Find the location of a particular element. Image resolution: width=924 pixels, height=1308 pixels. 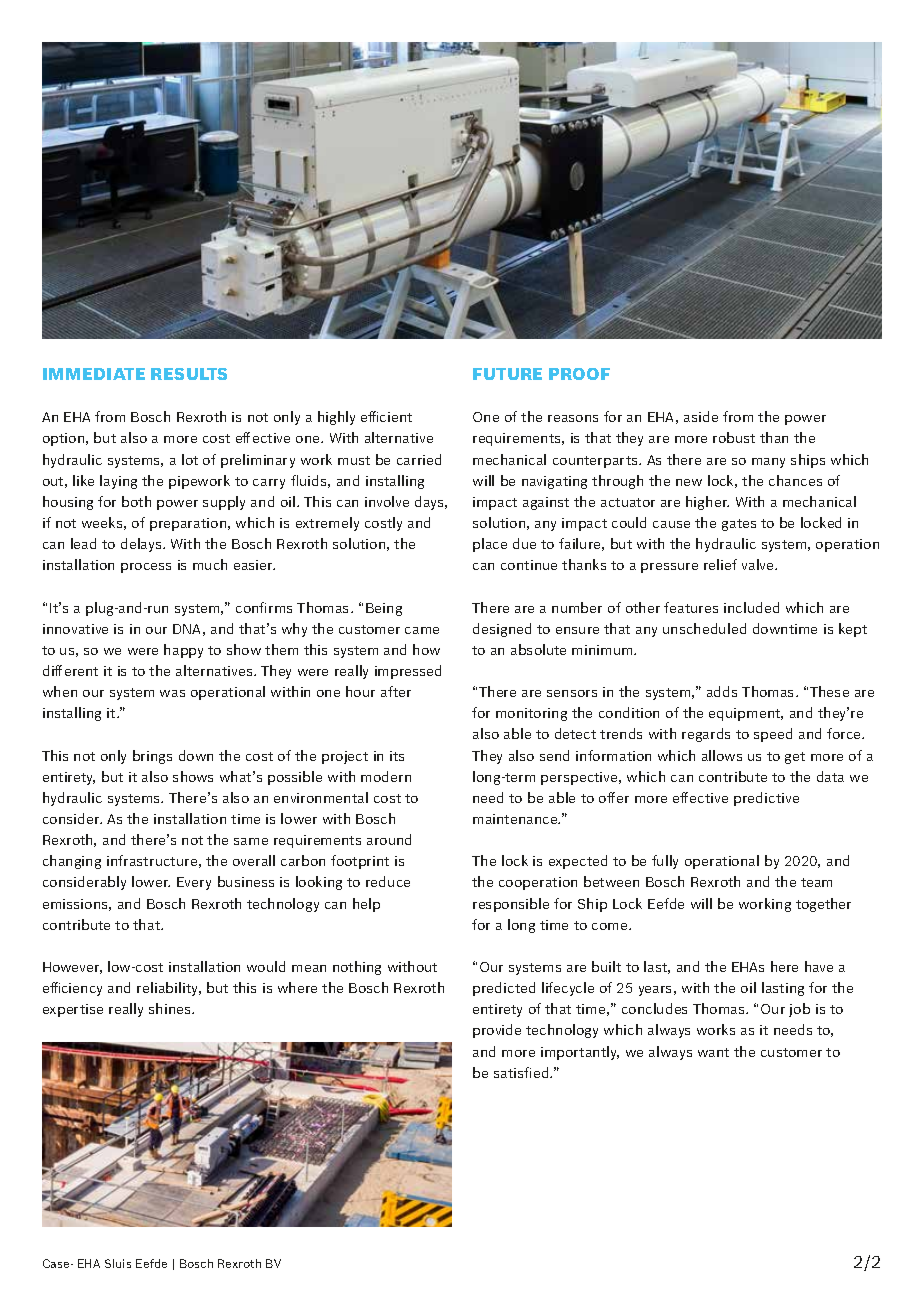

RESULTS is located at coordinates (189, 374).
